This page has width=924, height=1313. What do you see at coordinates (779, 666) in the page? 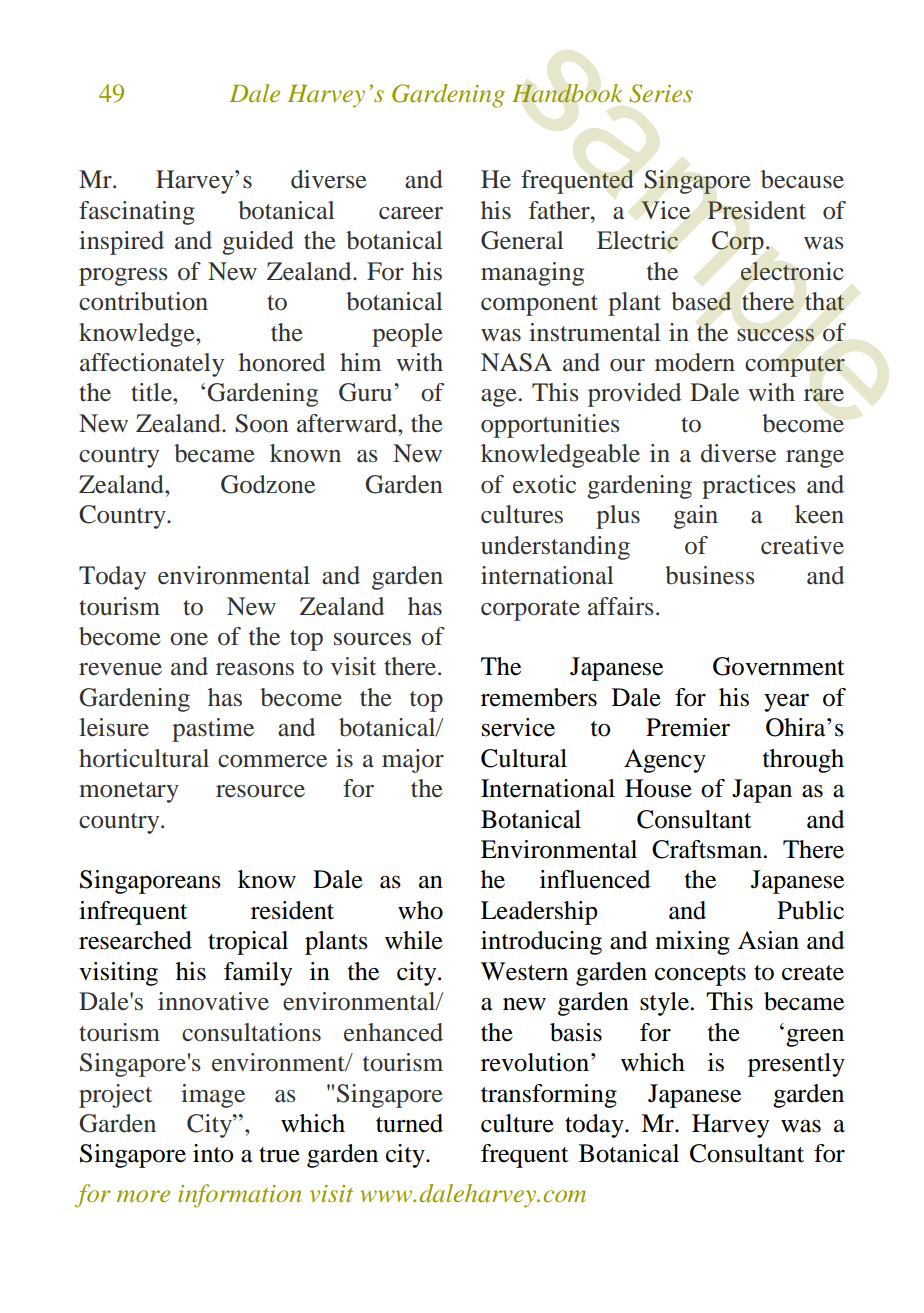
I see `Government` at bounding box center [779, 666].
